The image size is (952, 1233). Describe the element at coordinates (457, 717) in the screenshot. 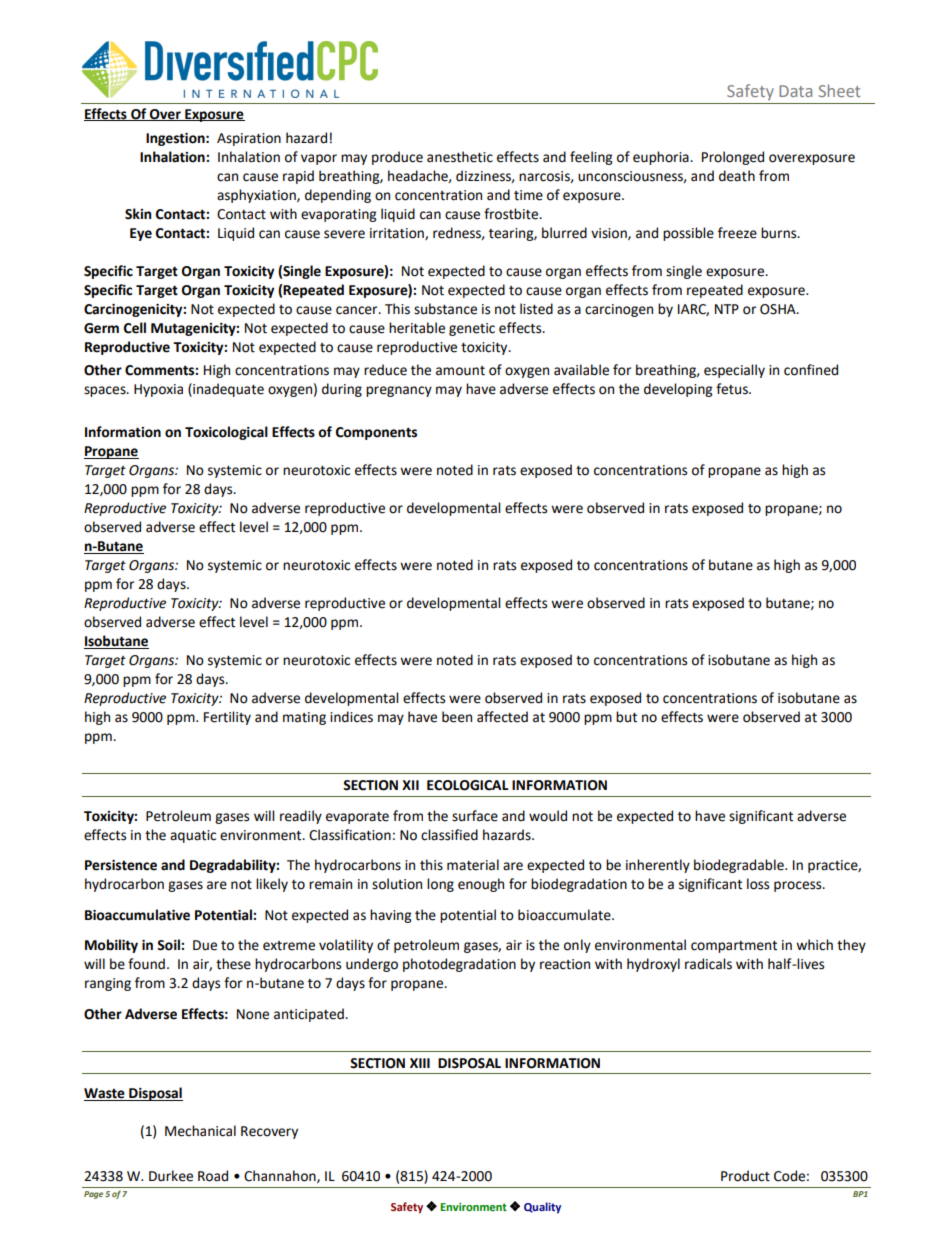

I see `been` at that location.
